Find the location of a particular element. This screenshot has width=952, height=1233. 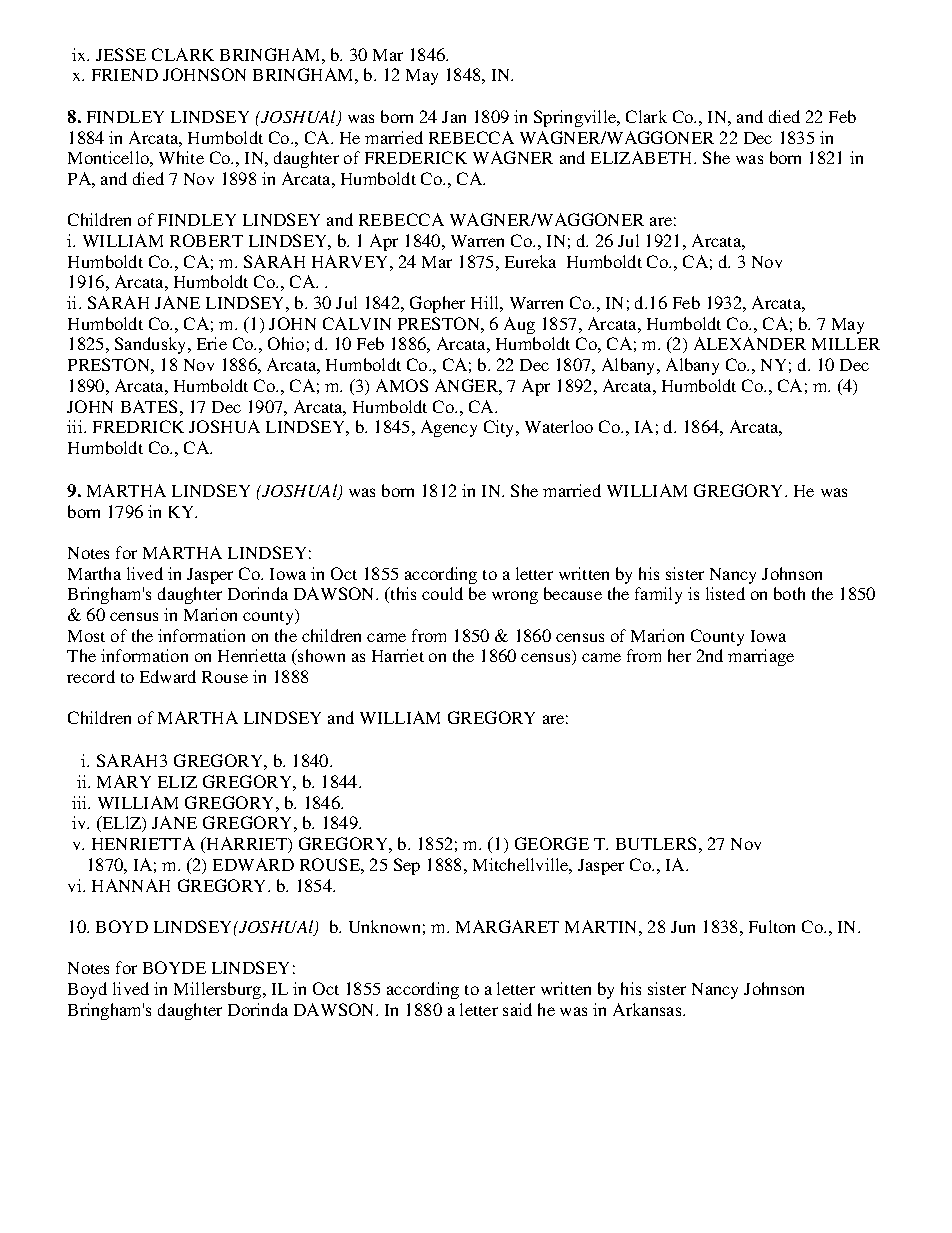

HANNAH is located at coordinates (131, 885).
